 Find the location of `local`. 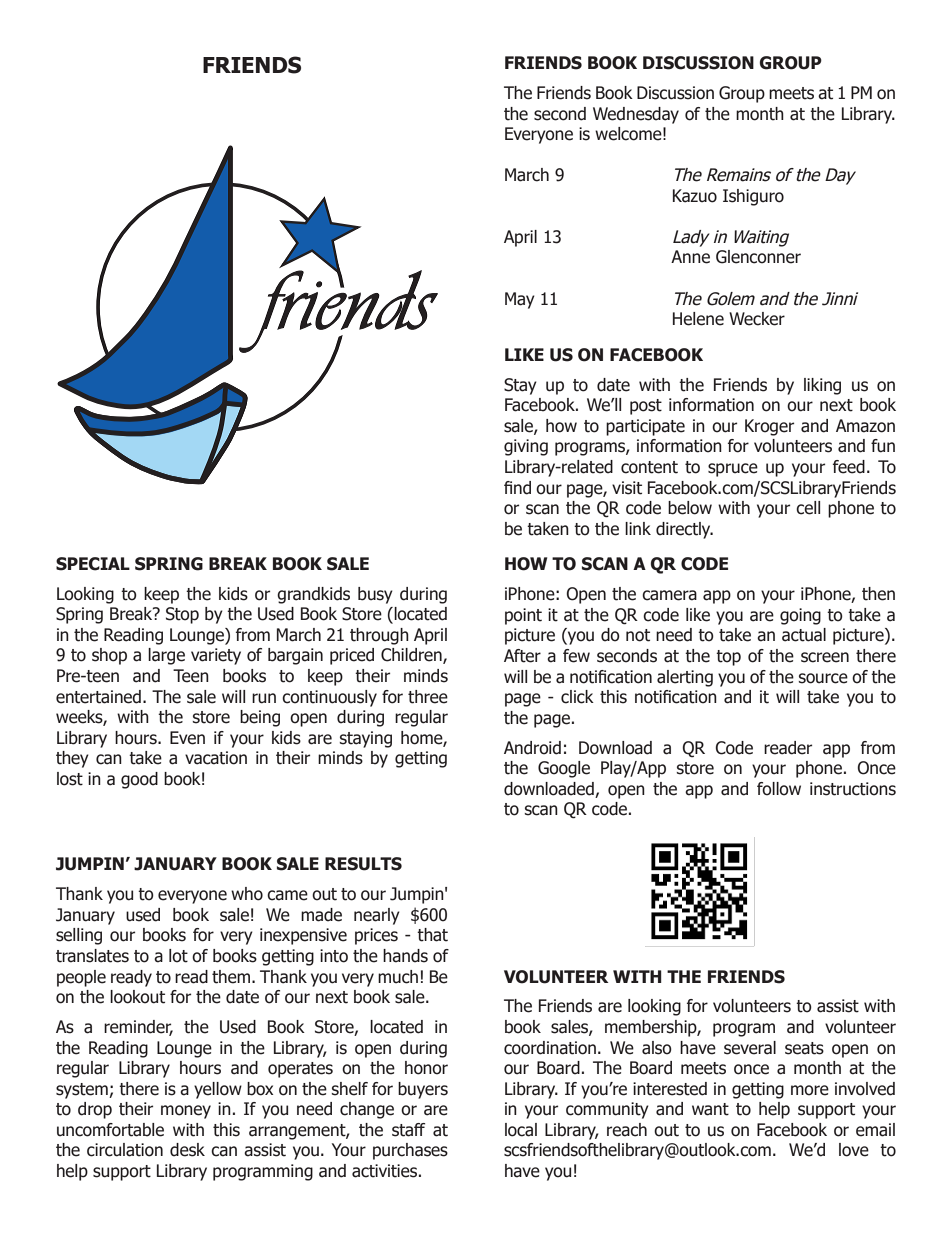

local is located at coordinates (521, 1130).
